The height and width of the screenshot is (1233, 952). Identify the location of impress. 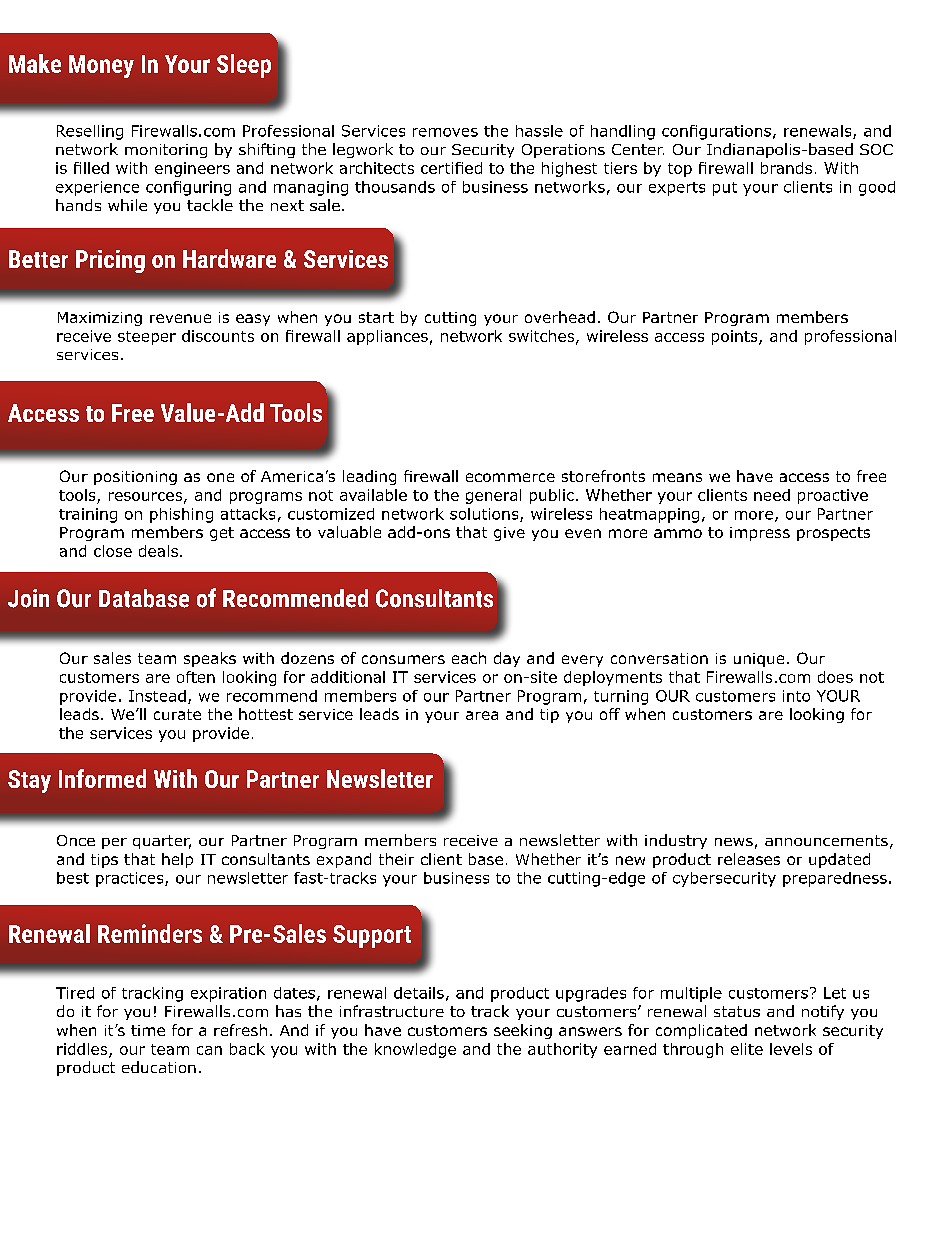
(760, 534).
